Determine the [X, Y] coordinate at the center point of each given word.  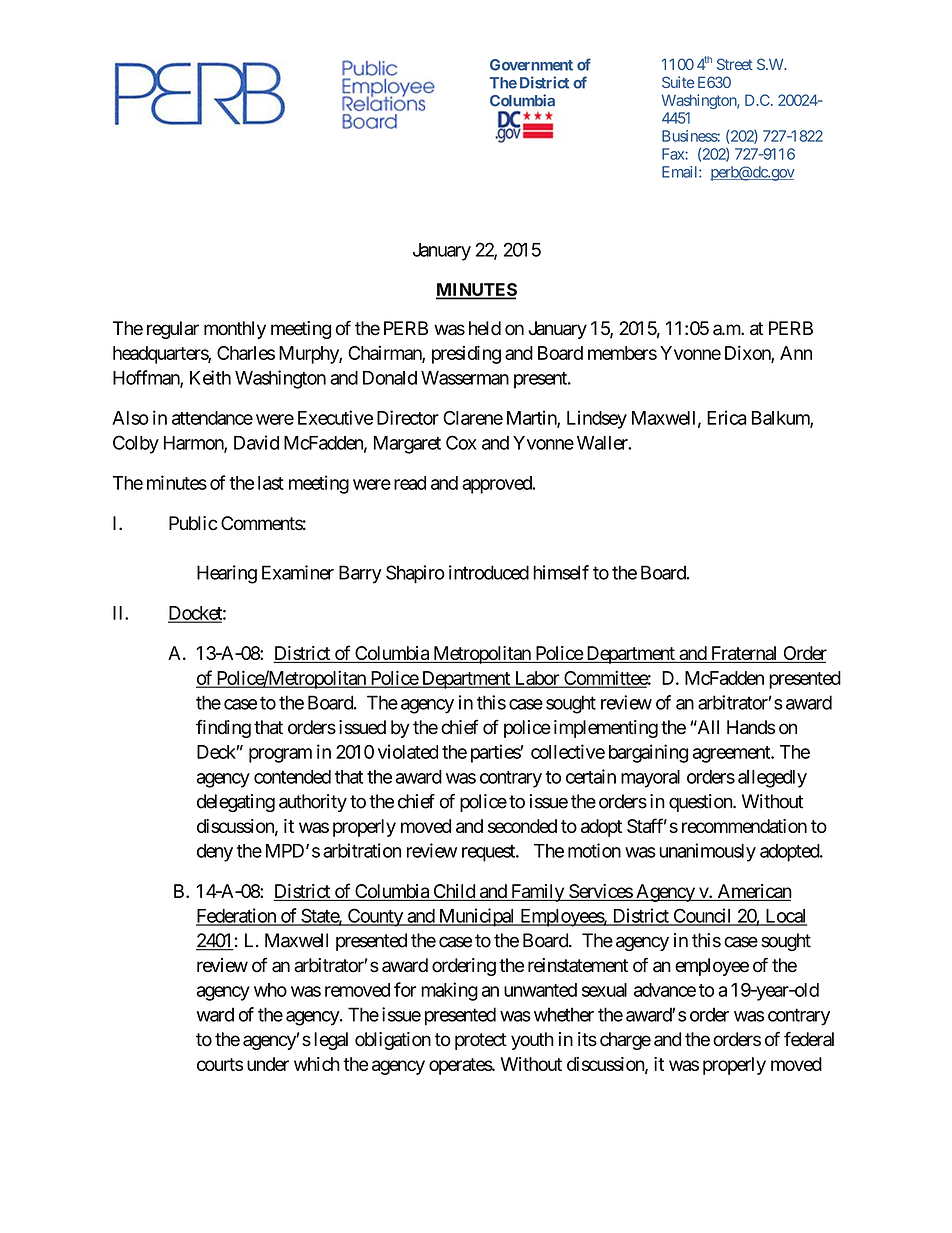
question [701, 803]
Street [735, 64]
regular [173, 330]
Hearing [227, 574]
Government [531, 65]
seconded [522, 826]
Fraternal [744, 653]
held [485, 328]
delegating [236, 803]
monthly [235, 330]
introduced [489, 572]
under [268, 1064]
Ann [796, 353]
